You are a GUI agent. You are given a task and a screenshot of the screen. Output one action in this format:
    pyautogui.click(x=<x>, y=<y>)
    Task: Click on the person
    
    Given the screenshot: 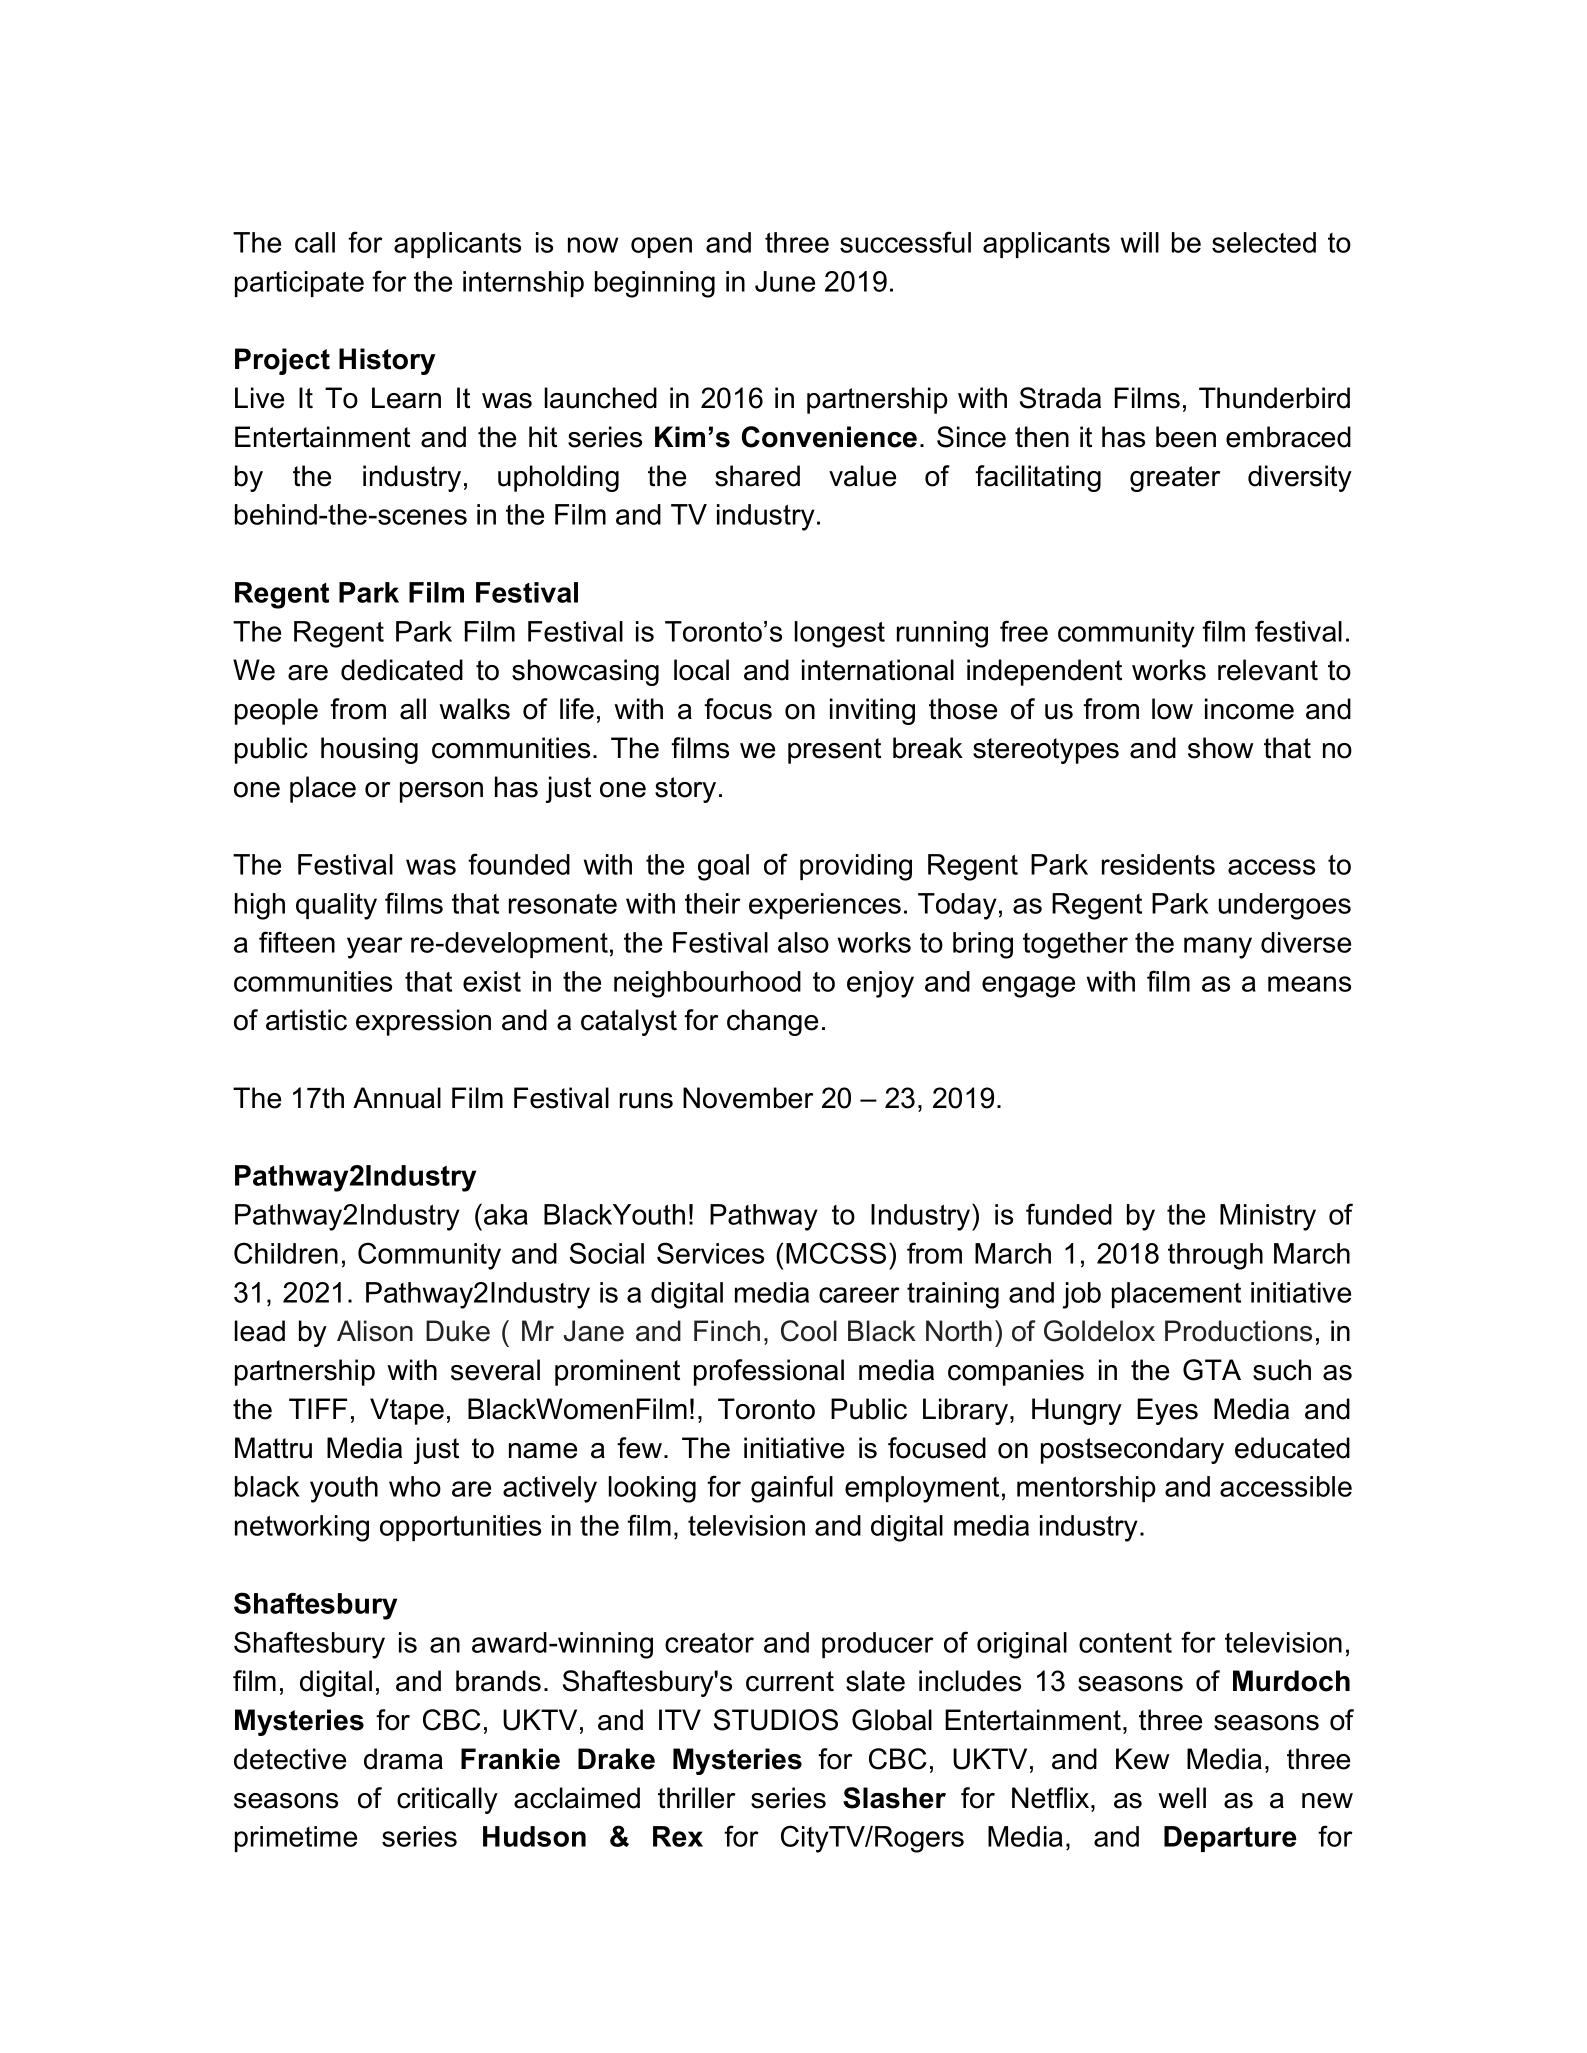 What is the action you would take?
    pyautogui.click(x=441, y=792)
